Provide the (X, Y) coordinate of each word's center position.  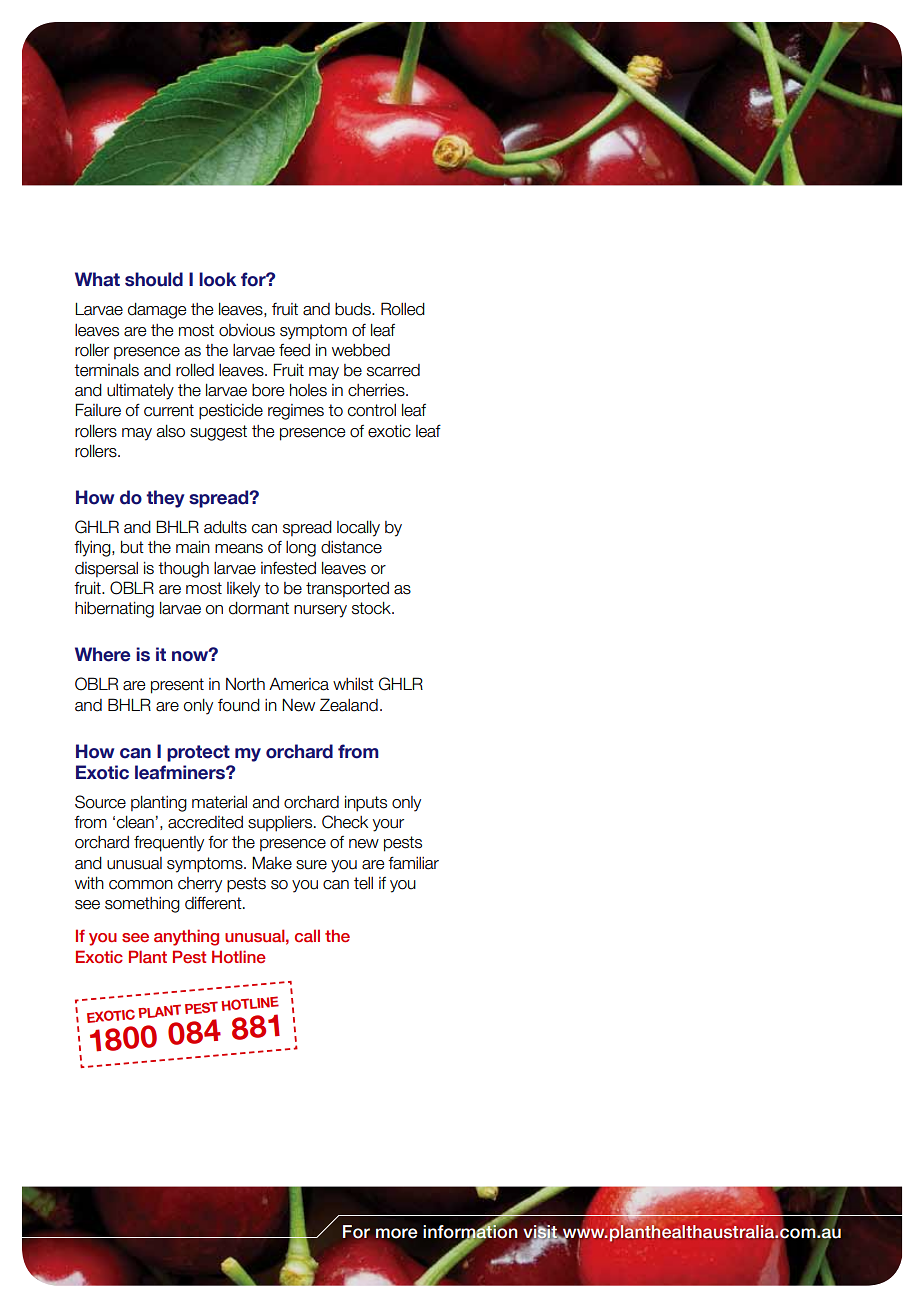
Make (272, 863)
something (142, 905)
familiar (413, 863)
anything (186, 937)
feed (294, 350)
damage (157, 311)
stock (372, 608)
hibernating (114, 610)
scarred (393, 370)
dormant (259, 608)
